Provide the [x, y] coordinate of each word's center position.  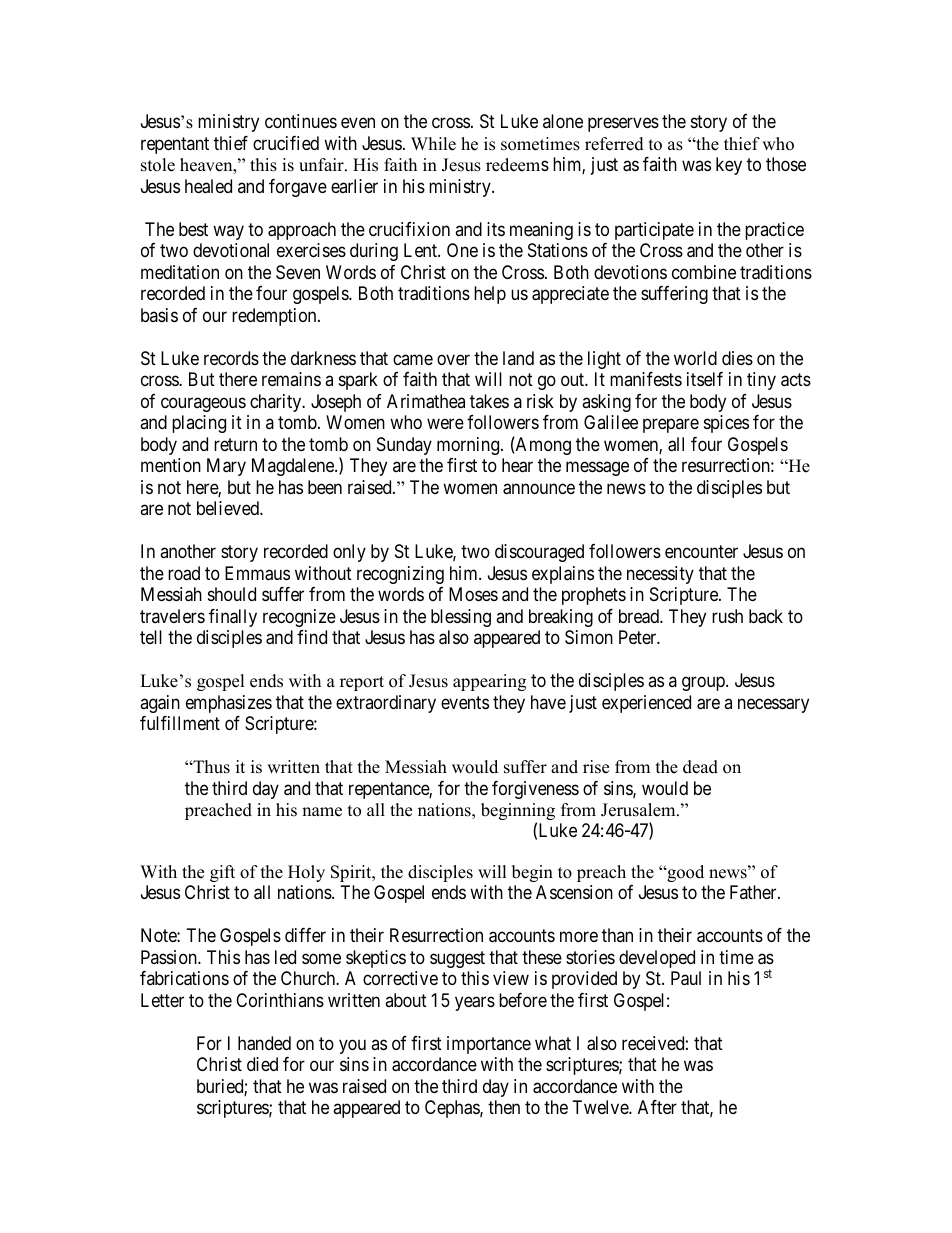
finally [233, 618]
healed [208, 186]
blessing [461, 618]
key [729, 166]
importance [489, 1045]
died [262, 1064]
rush [727, 616]
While [433, 144]
